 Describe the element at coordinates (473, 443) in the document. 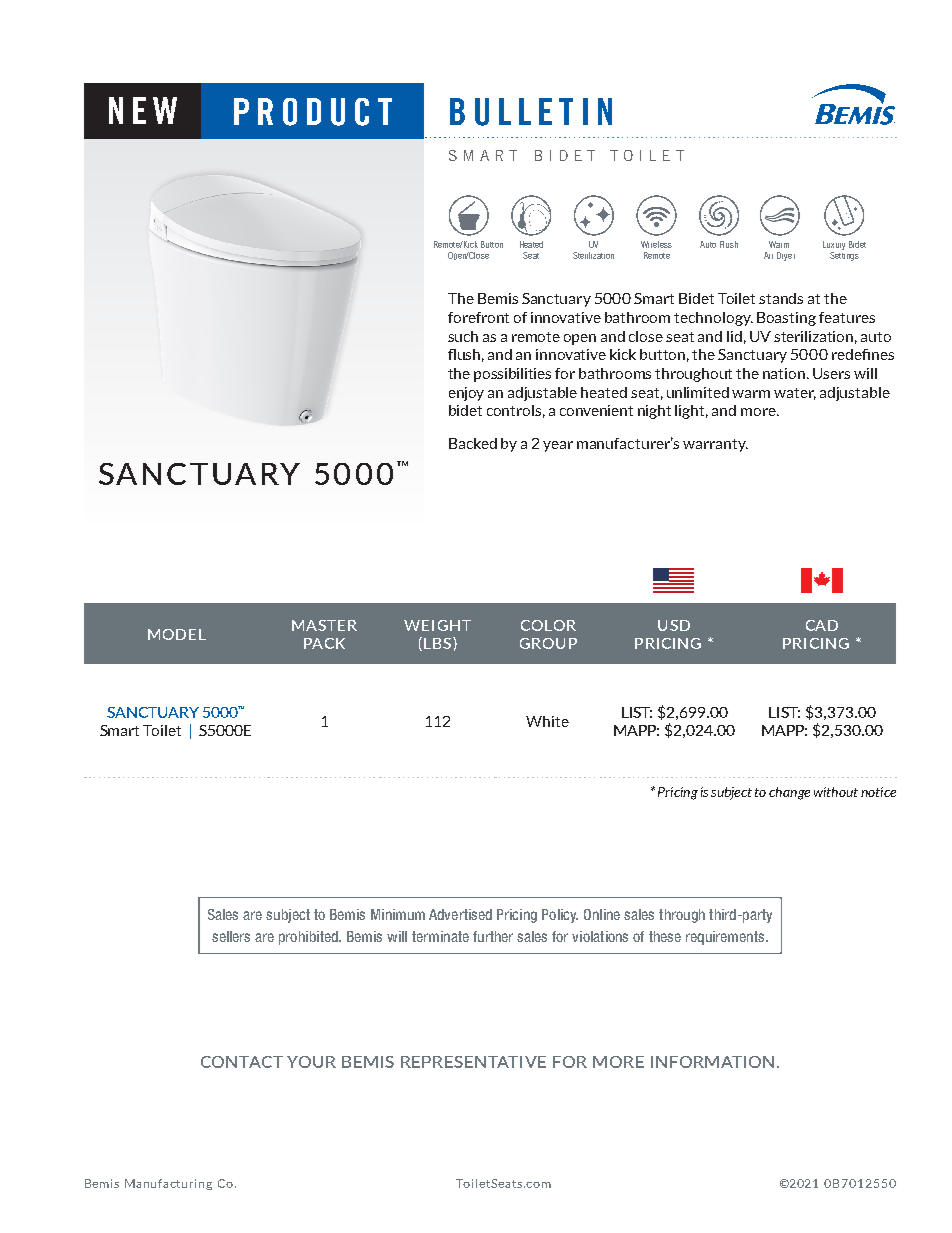

I see `Backed` at that location.
